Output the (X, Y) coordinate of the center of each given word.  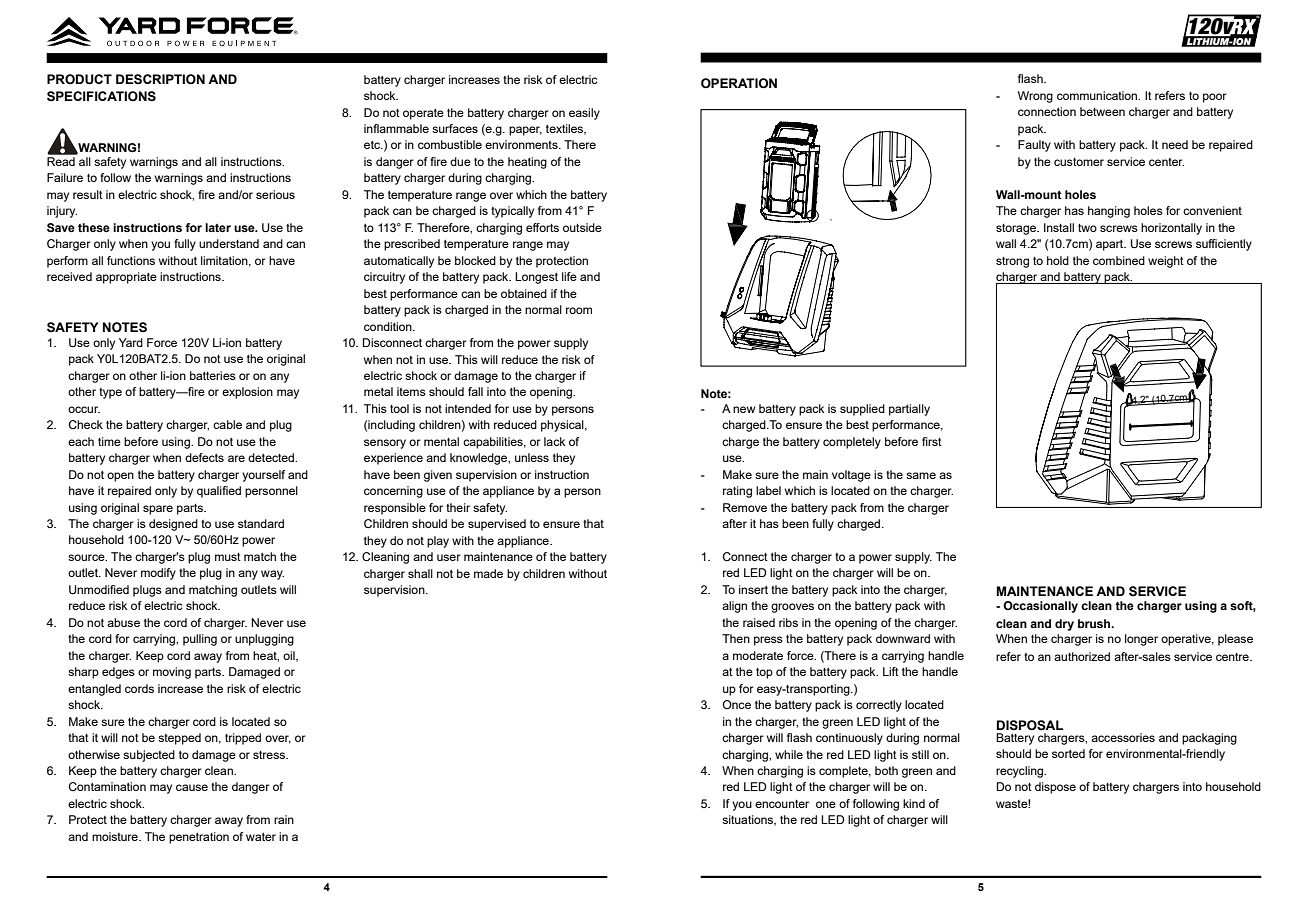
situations (749, 820)
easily (584, 114)
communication (1098, 95)
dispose (1055, 788)
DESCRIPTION (160, 79)
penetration (199, 838)
